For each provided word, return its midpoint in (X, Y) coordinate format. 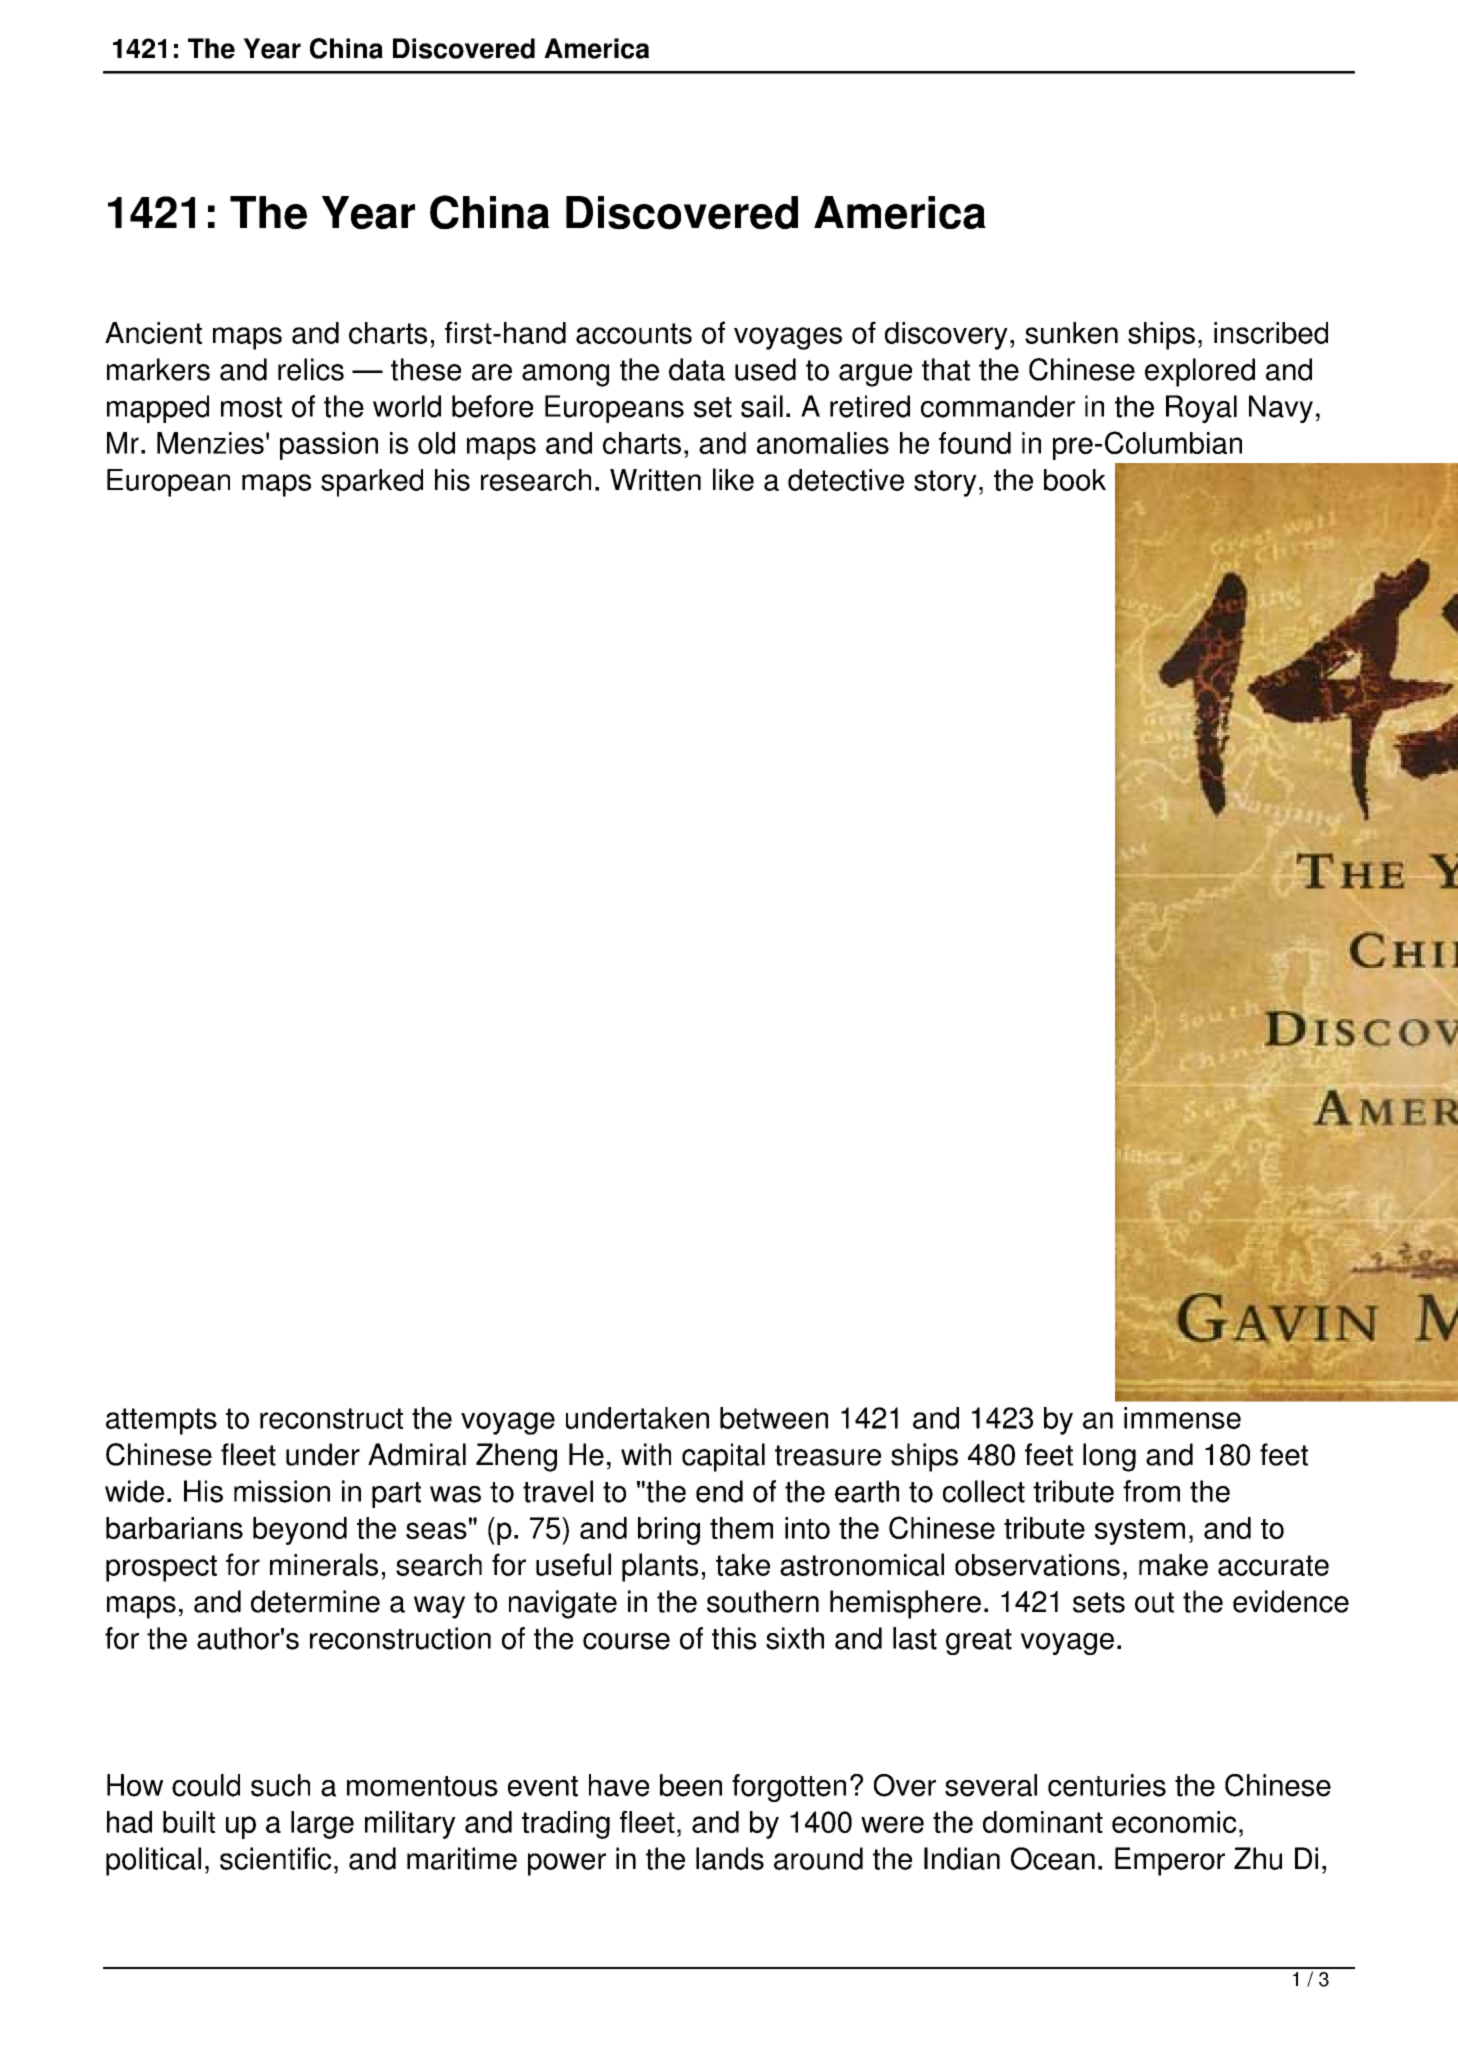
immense (1182, 1418)
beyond (300, 1531)
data (697, 369)
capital (723, 1457)
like (733, 479)
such (280, 1785)
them (741, 1528)
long (1109, 1457)
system (1140, 1532)
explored (1200, 372)
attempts (161, 1421)
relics (311, 369)
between (774, 1418)
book (1075, 480)
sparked (372, 483)
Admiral (417, 1454)
